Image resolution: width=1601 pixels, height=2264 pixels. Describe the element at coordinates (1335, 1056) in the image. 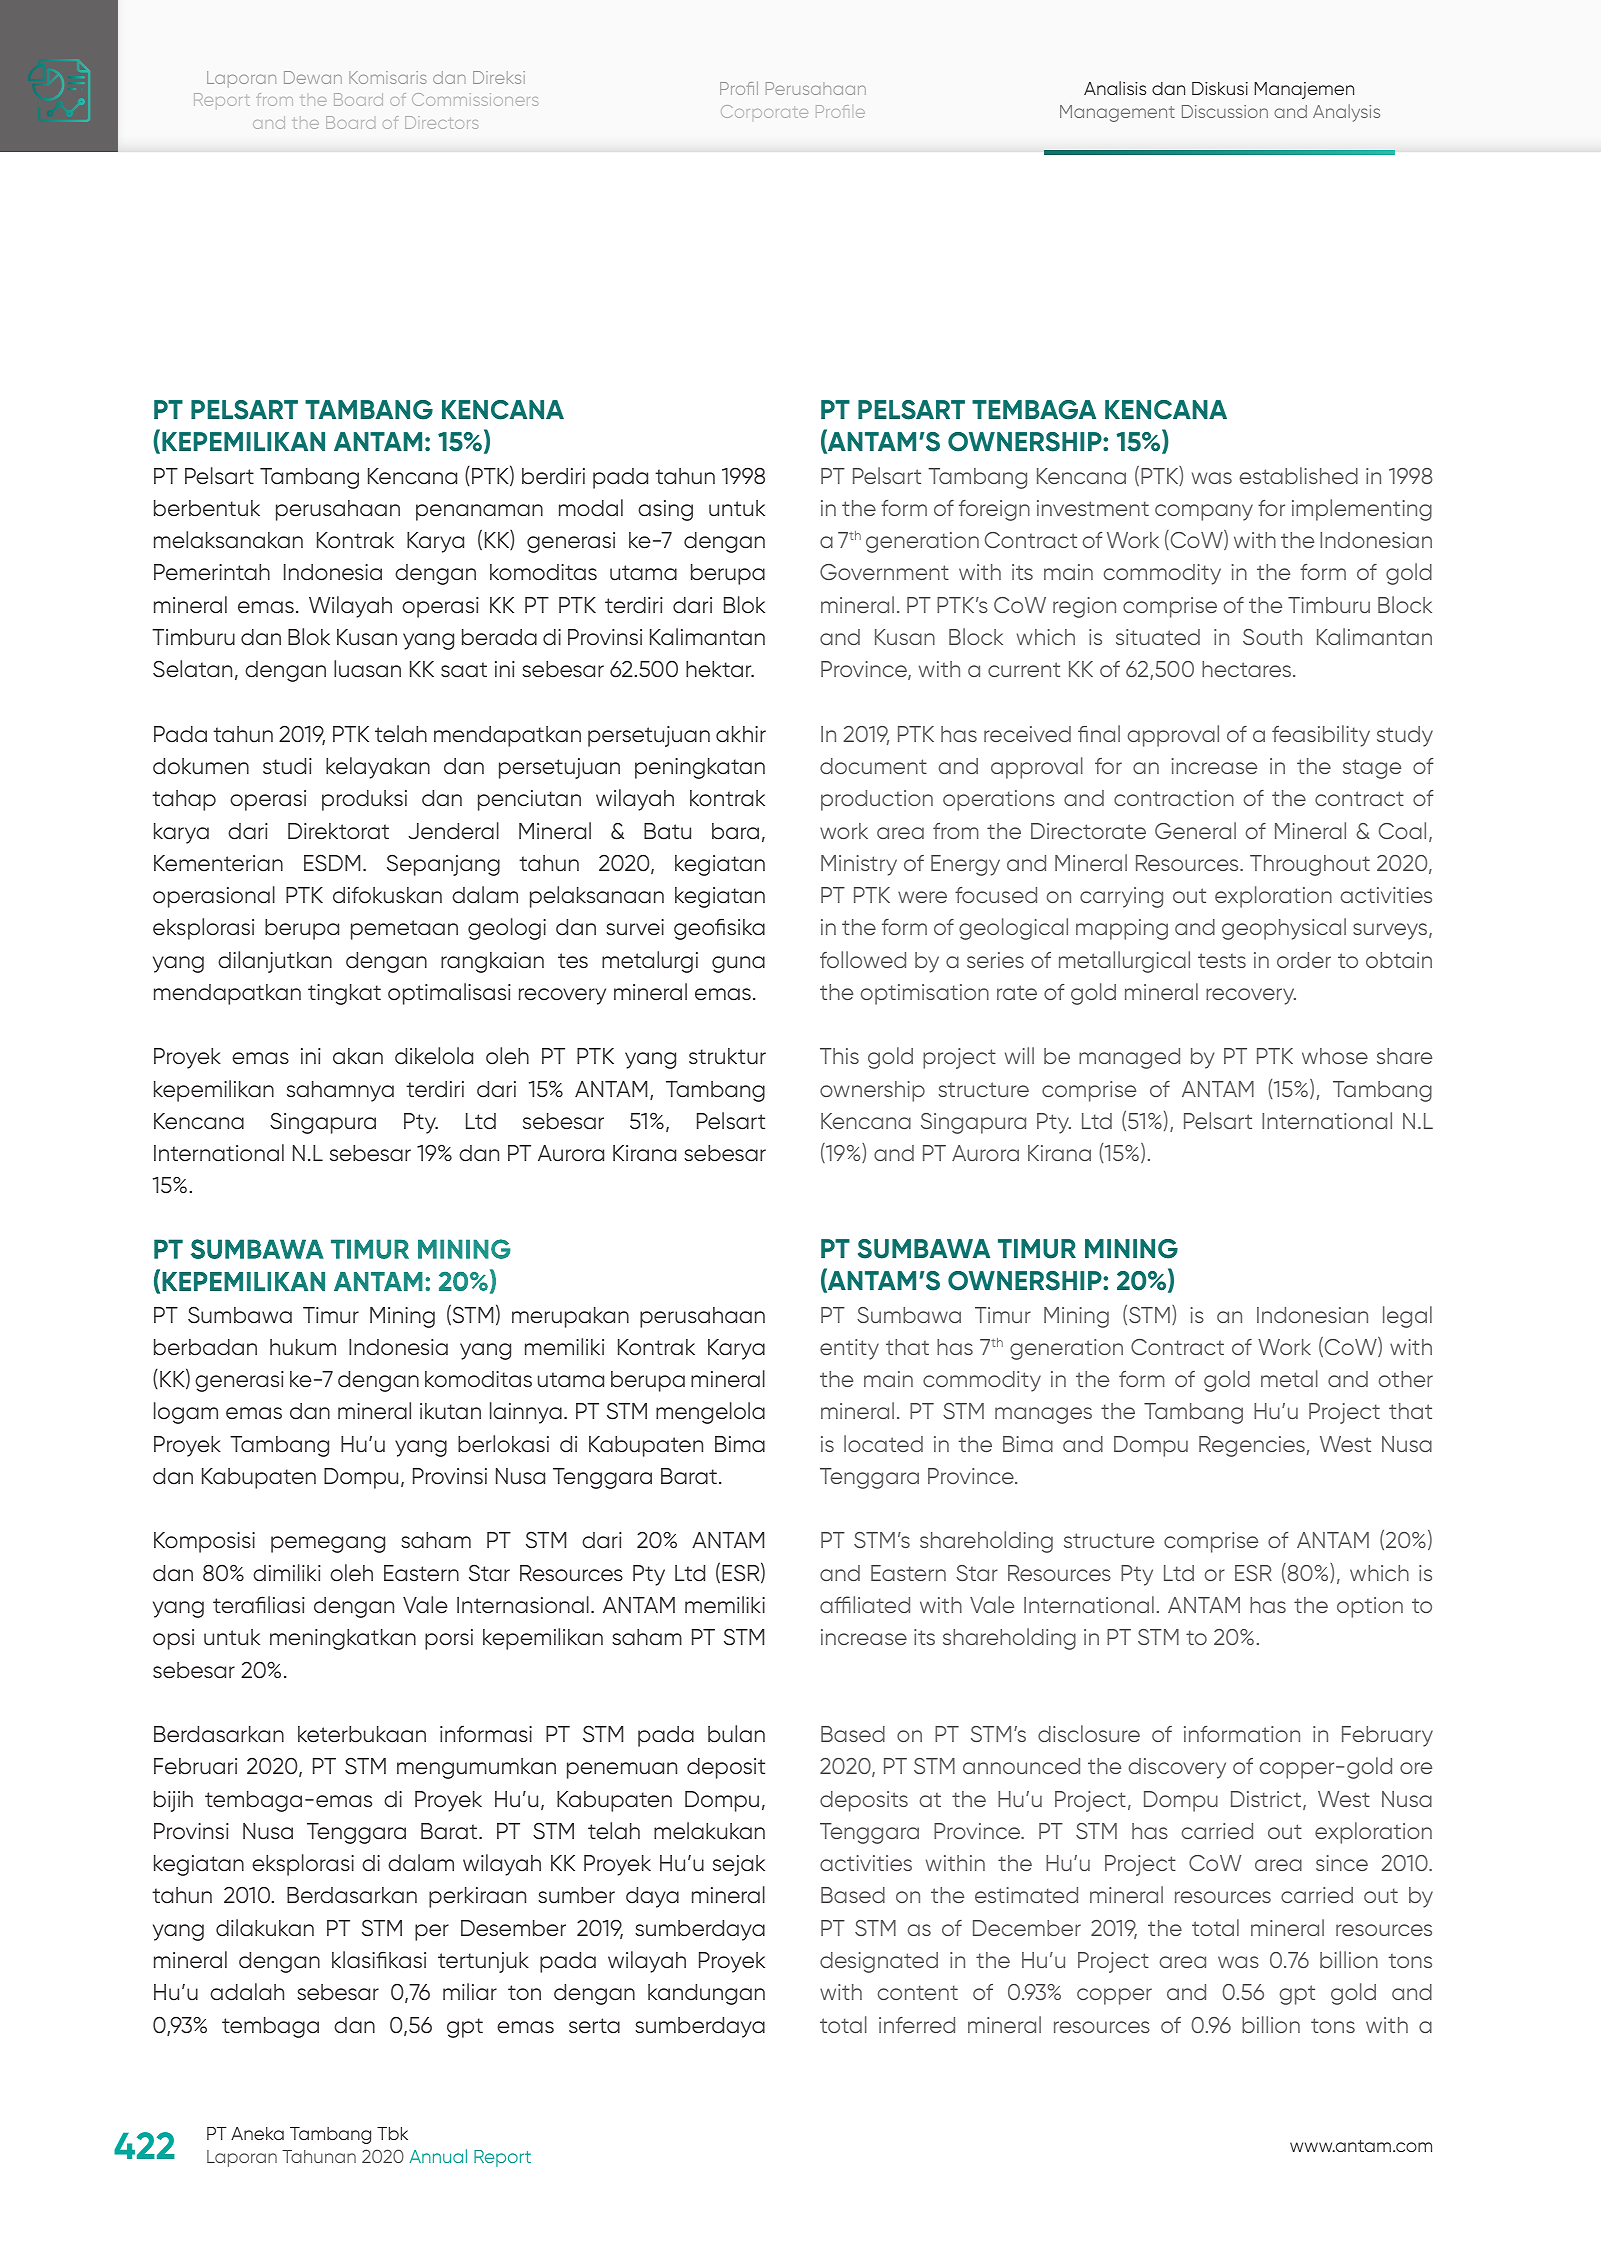

I see `whose` at that location.
